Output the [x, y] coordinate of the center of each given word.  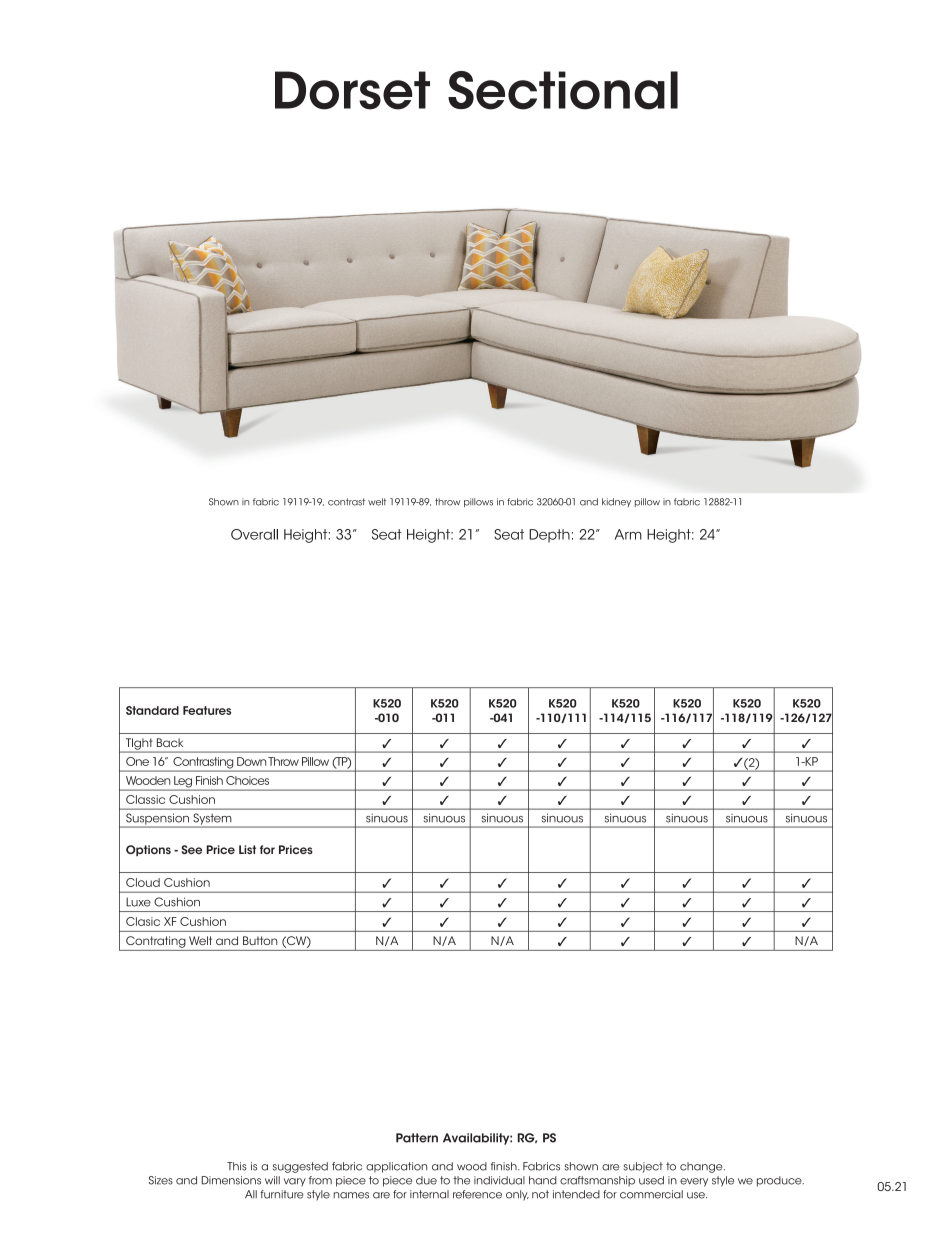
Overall [254, 534]
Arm [628, 534]
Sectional [563, 90]
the [461, 1180]
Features [207, 710]
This [237, 1166]
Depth [549, 535]
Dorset [352, 90]
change [702, 1167]
